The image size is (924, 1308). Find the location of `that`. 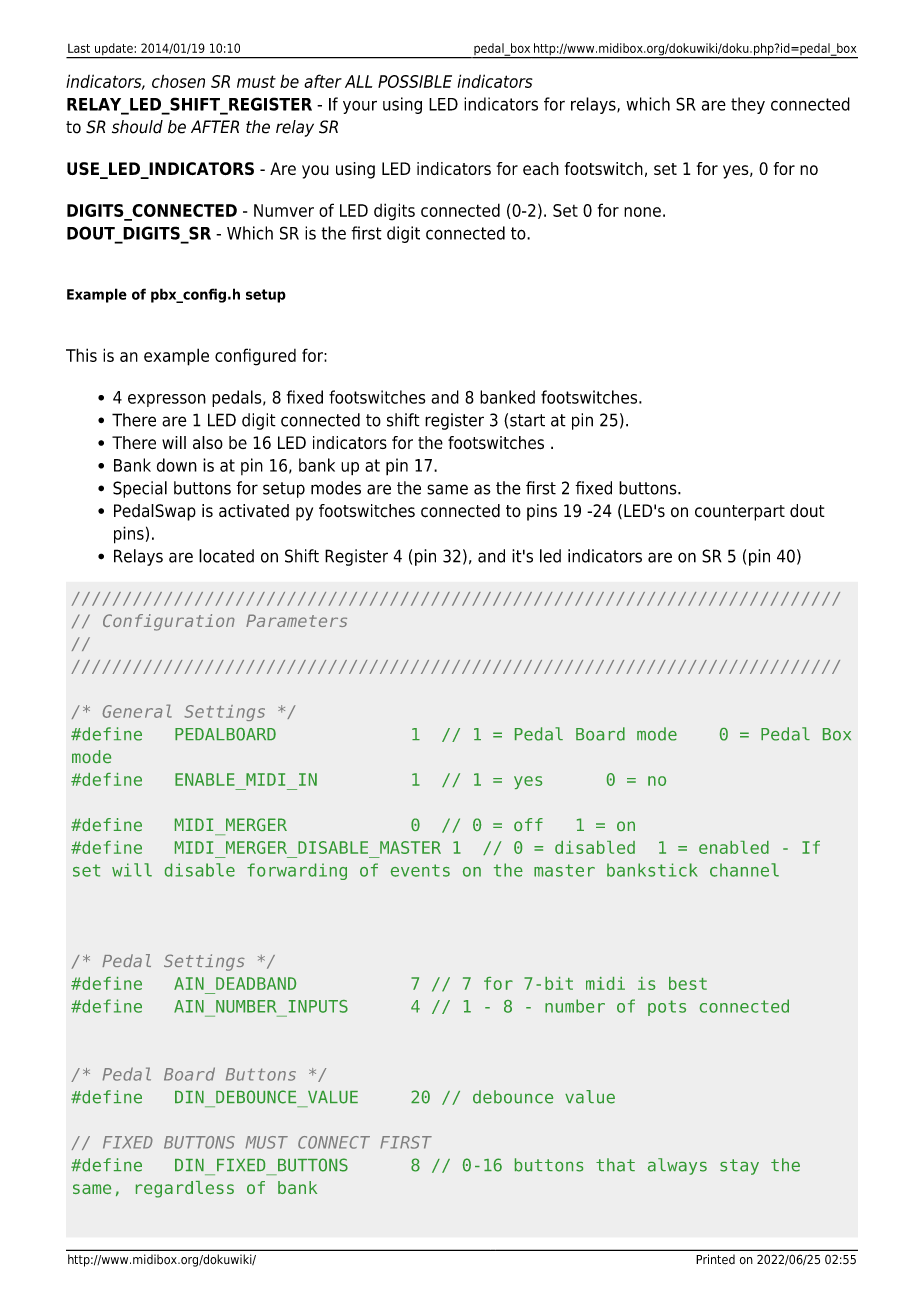

that is located at coordinates (615, 1165).
